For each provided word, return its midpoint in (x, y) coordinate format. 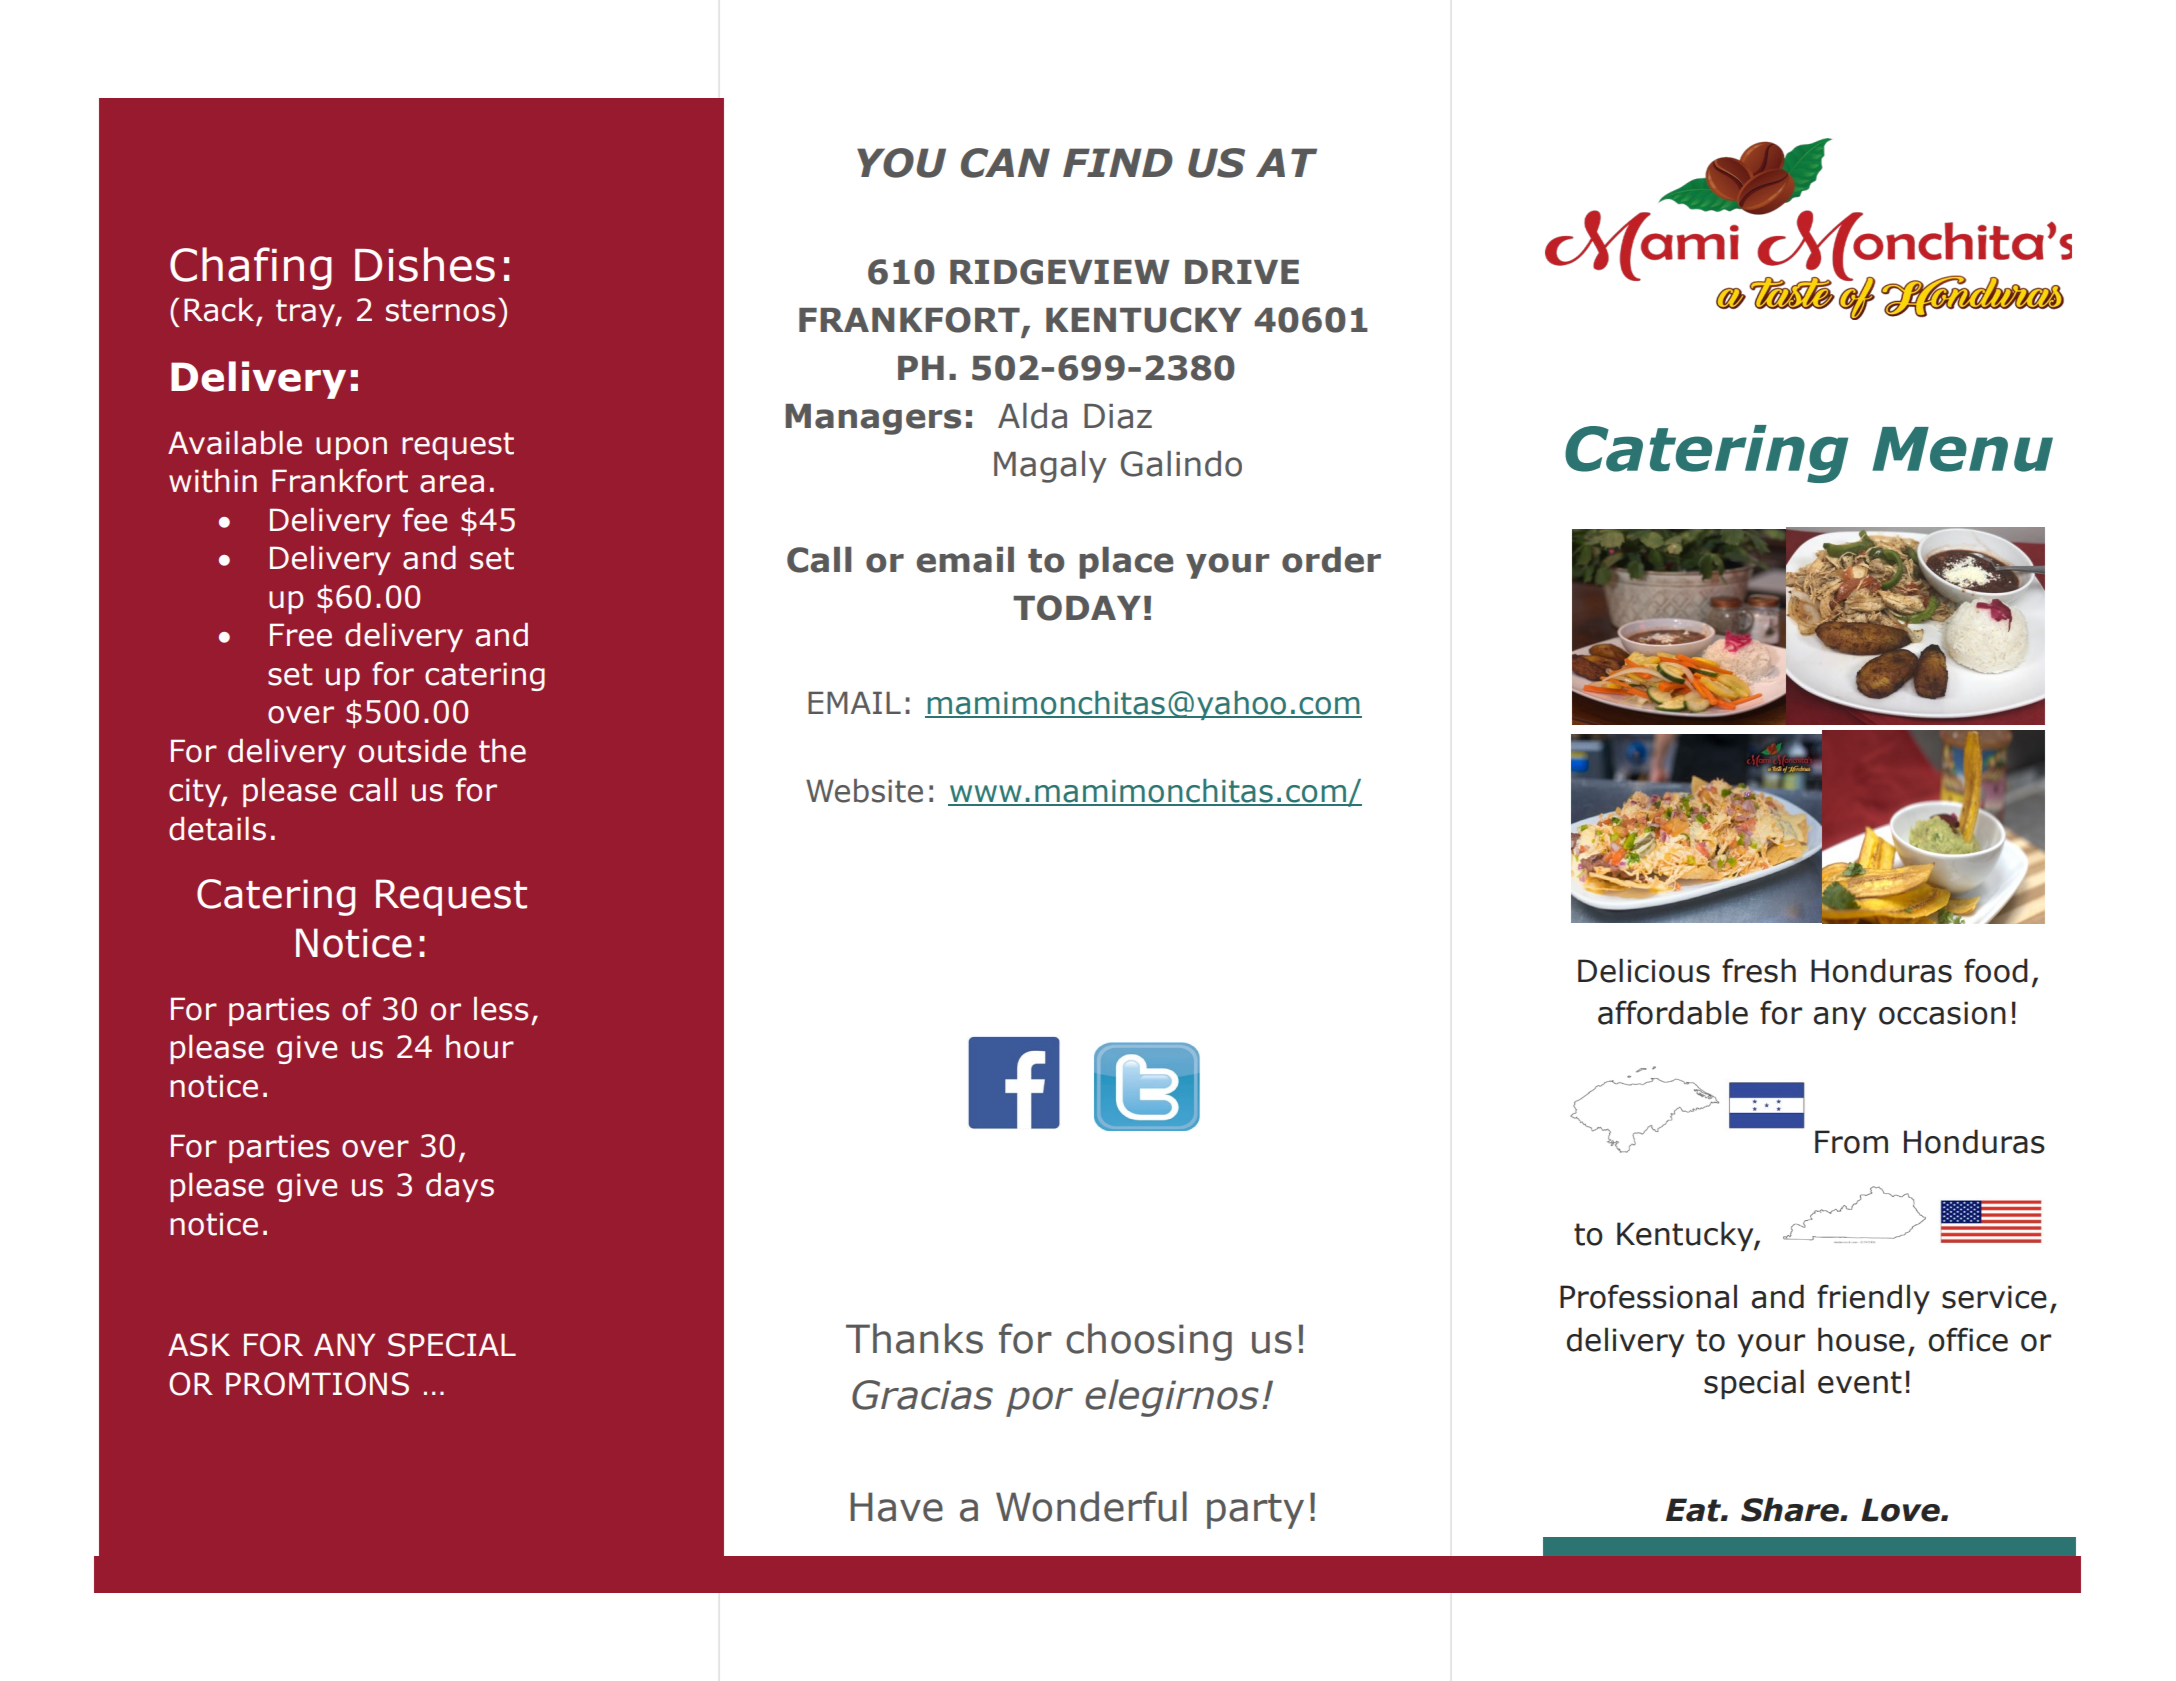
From (1851, 1142)
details (217, 829)
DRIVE (1242, 272)
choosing (1149, 1342)
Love (1901, 1510)
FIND (1118, 162)
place (1126, 563)
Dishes (425, 264)
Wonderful (1091, 1506)
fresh (1759, 970)
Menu (1962, 449)
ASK (199, 1345)
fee (425, 520)
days (460, 1187)
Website (864, 791)
